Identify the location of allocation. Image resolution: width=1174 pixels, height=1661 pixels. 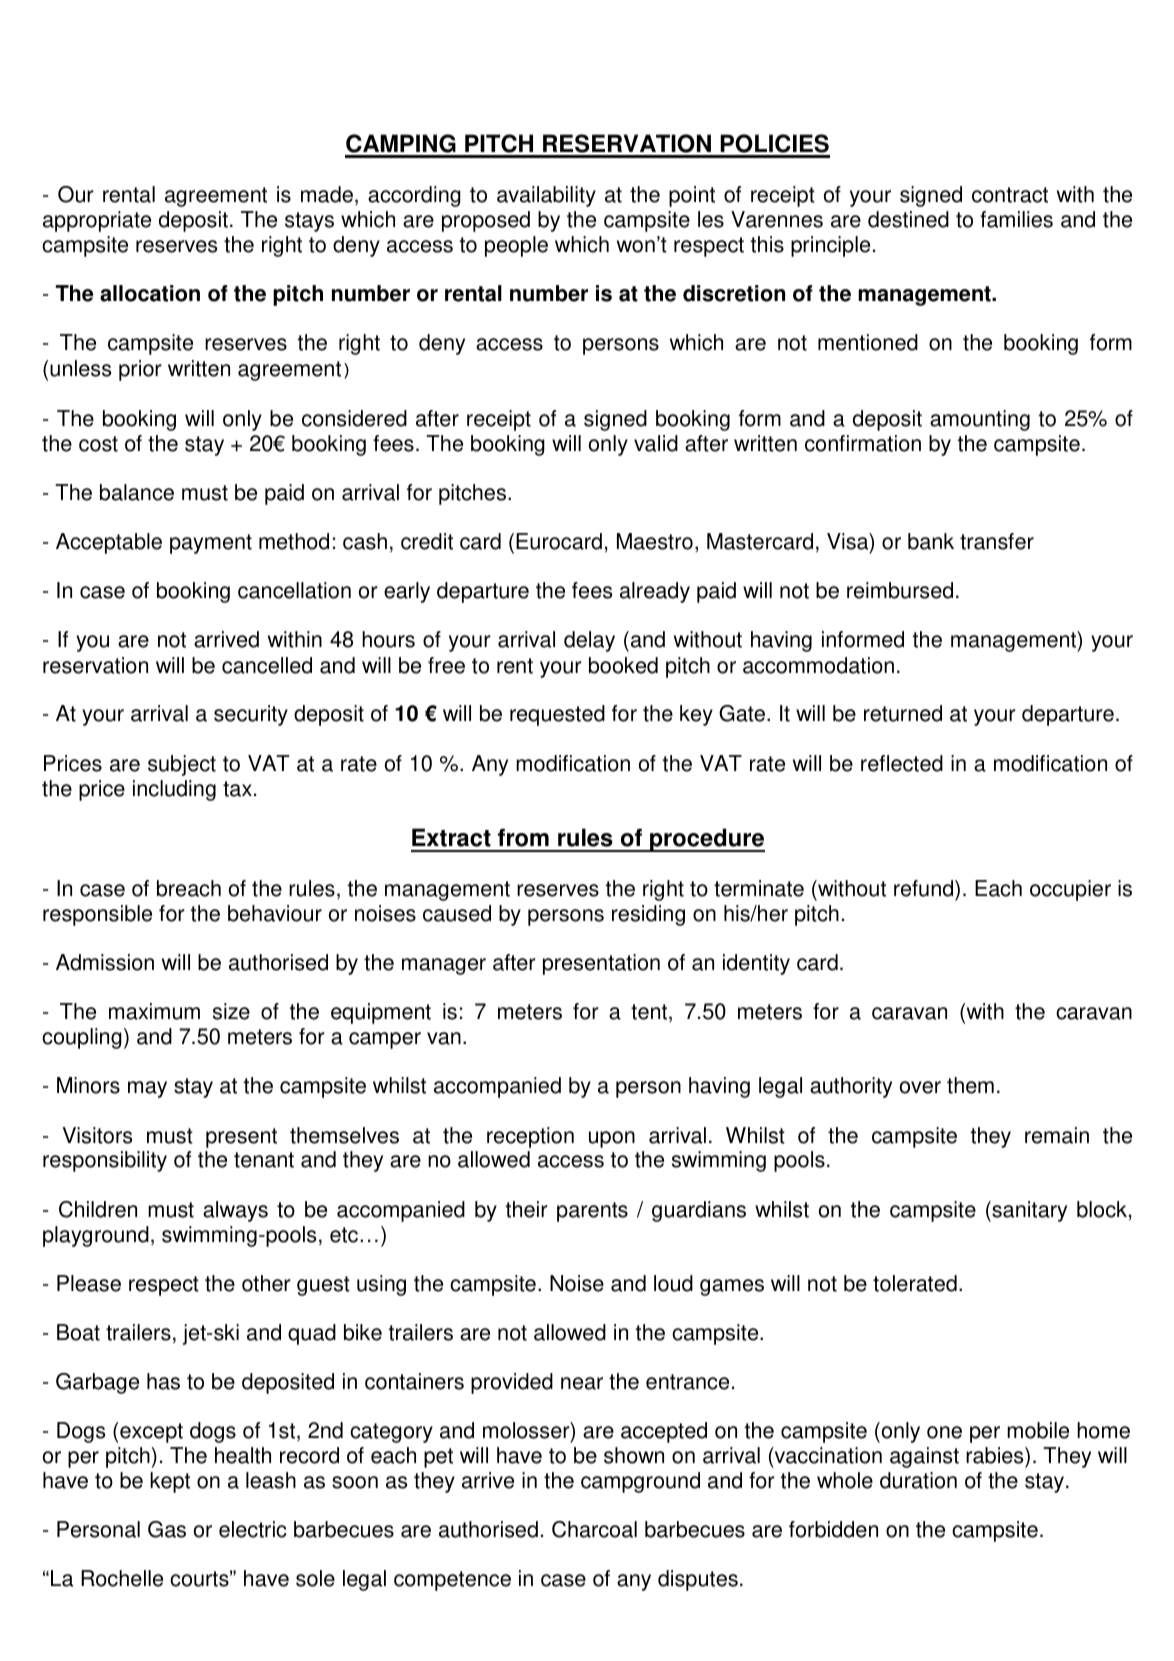
(150, 293).
